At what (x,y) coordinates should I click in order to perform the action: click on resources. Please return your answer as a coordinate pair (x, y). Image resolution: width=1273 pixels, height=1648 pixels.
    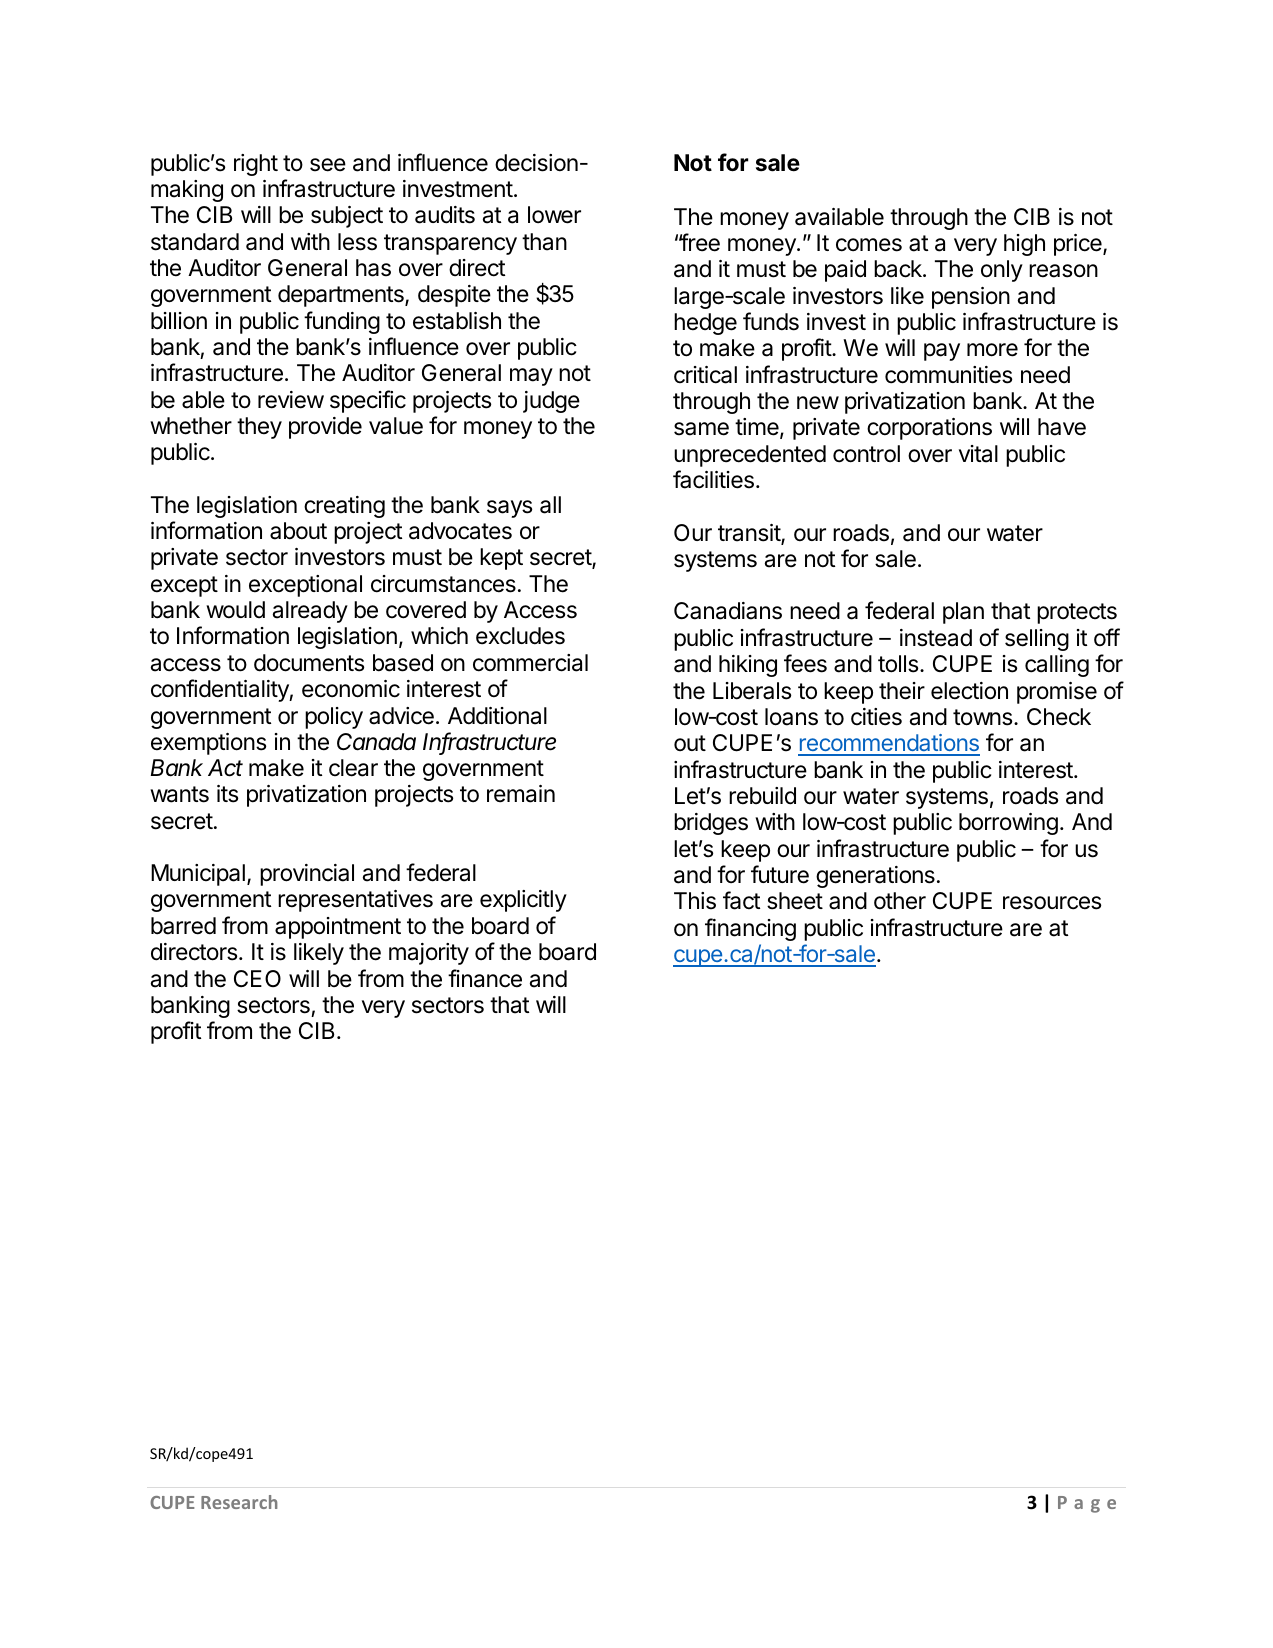
    Looking at the image, I should click on (1052, 903).
